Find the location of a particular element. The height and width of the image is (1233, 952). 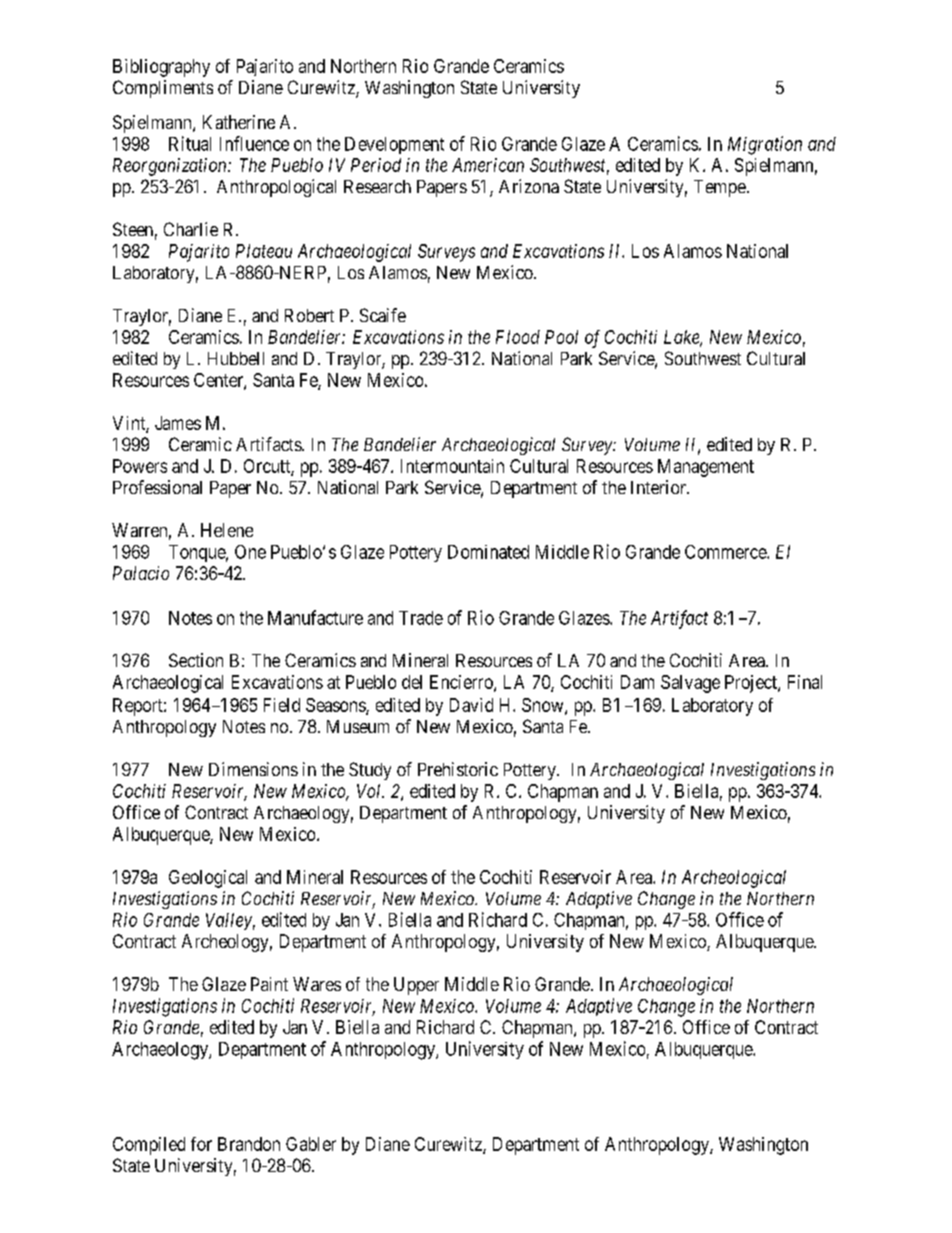

Section is located at coordinates (196, 660).
